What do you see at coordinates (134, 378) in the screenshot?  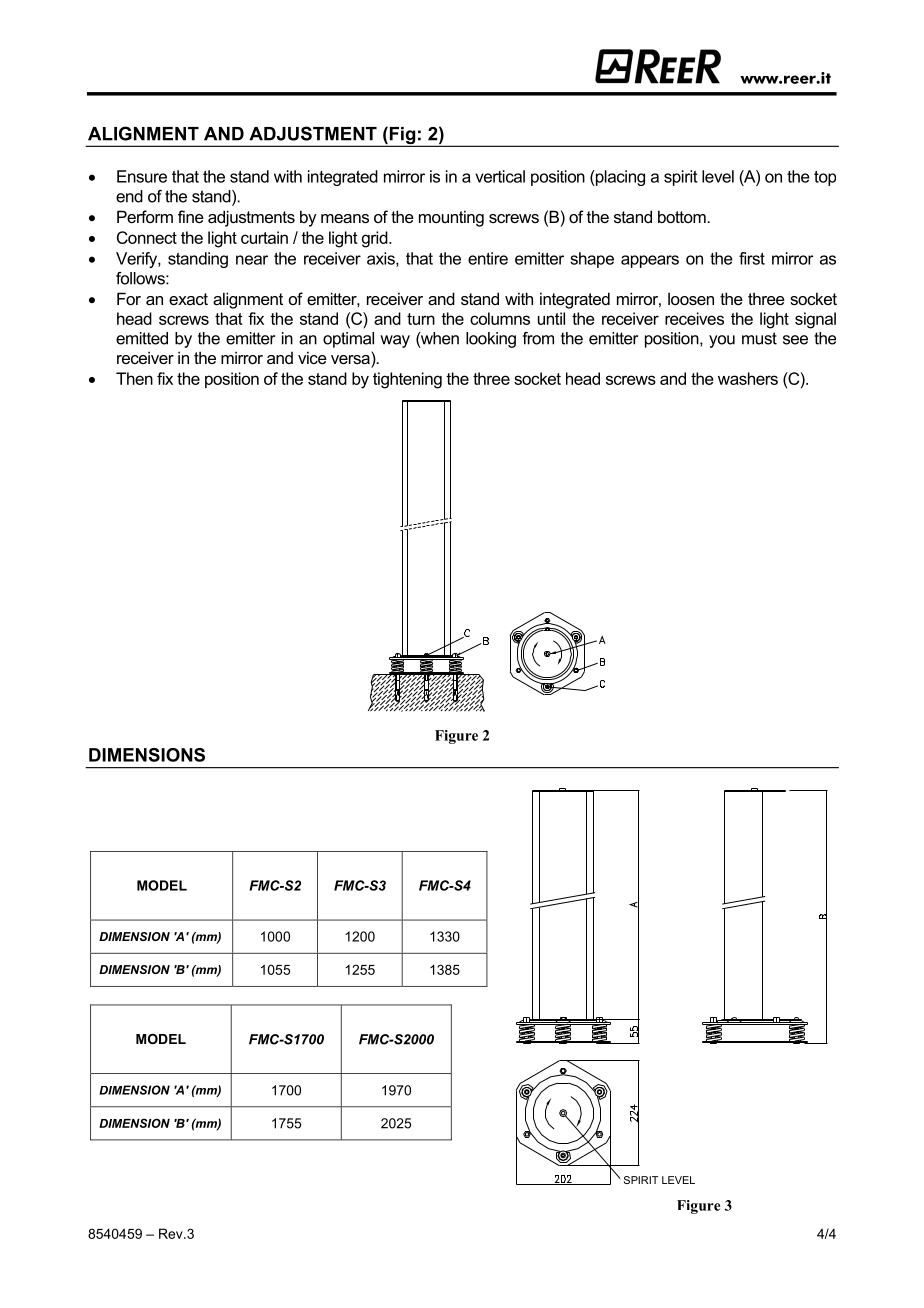 I see `Then` at bounding box center [134, 378].
